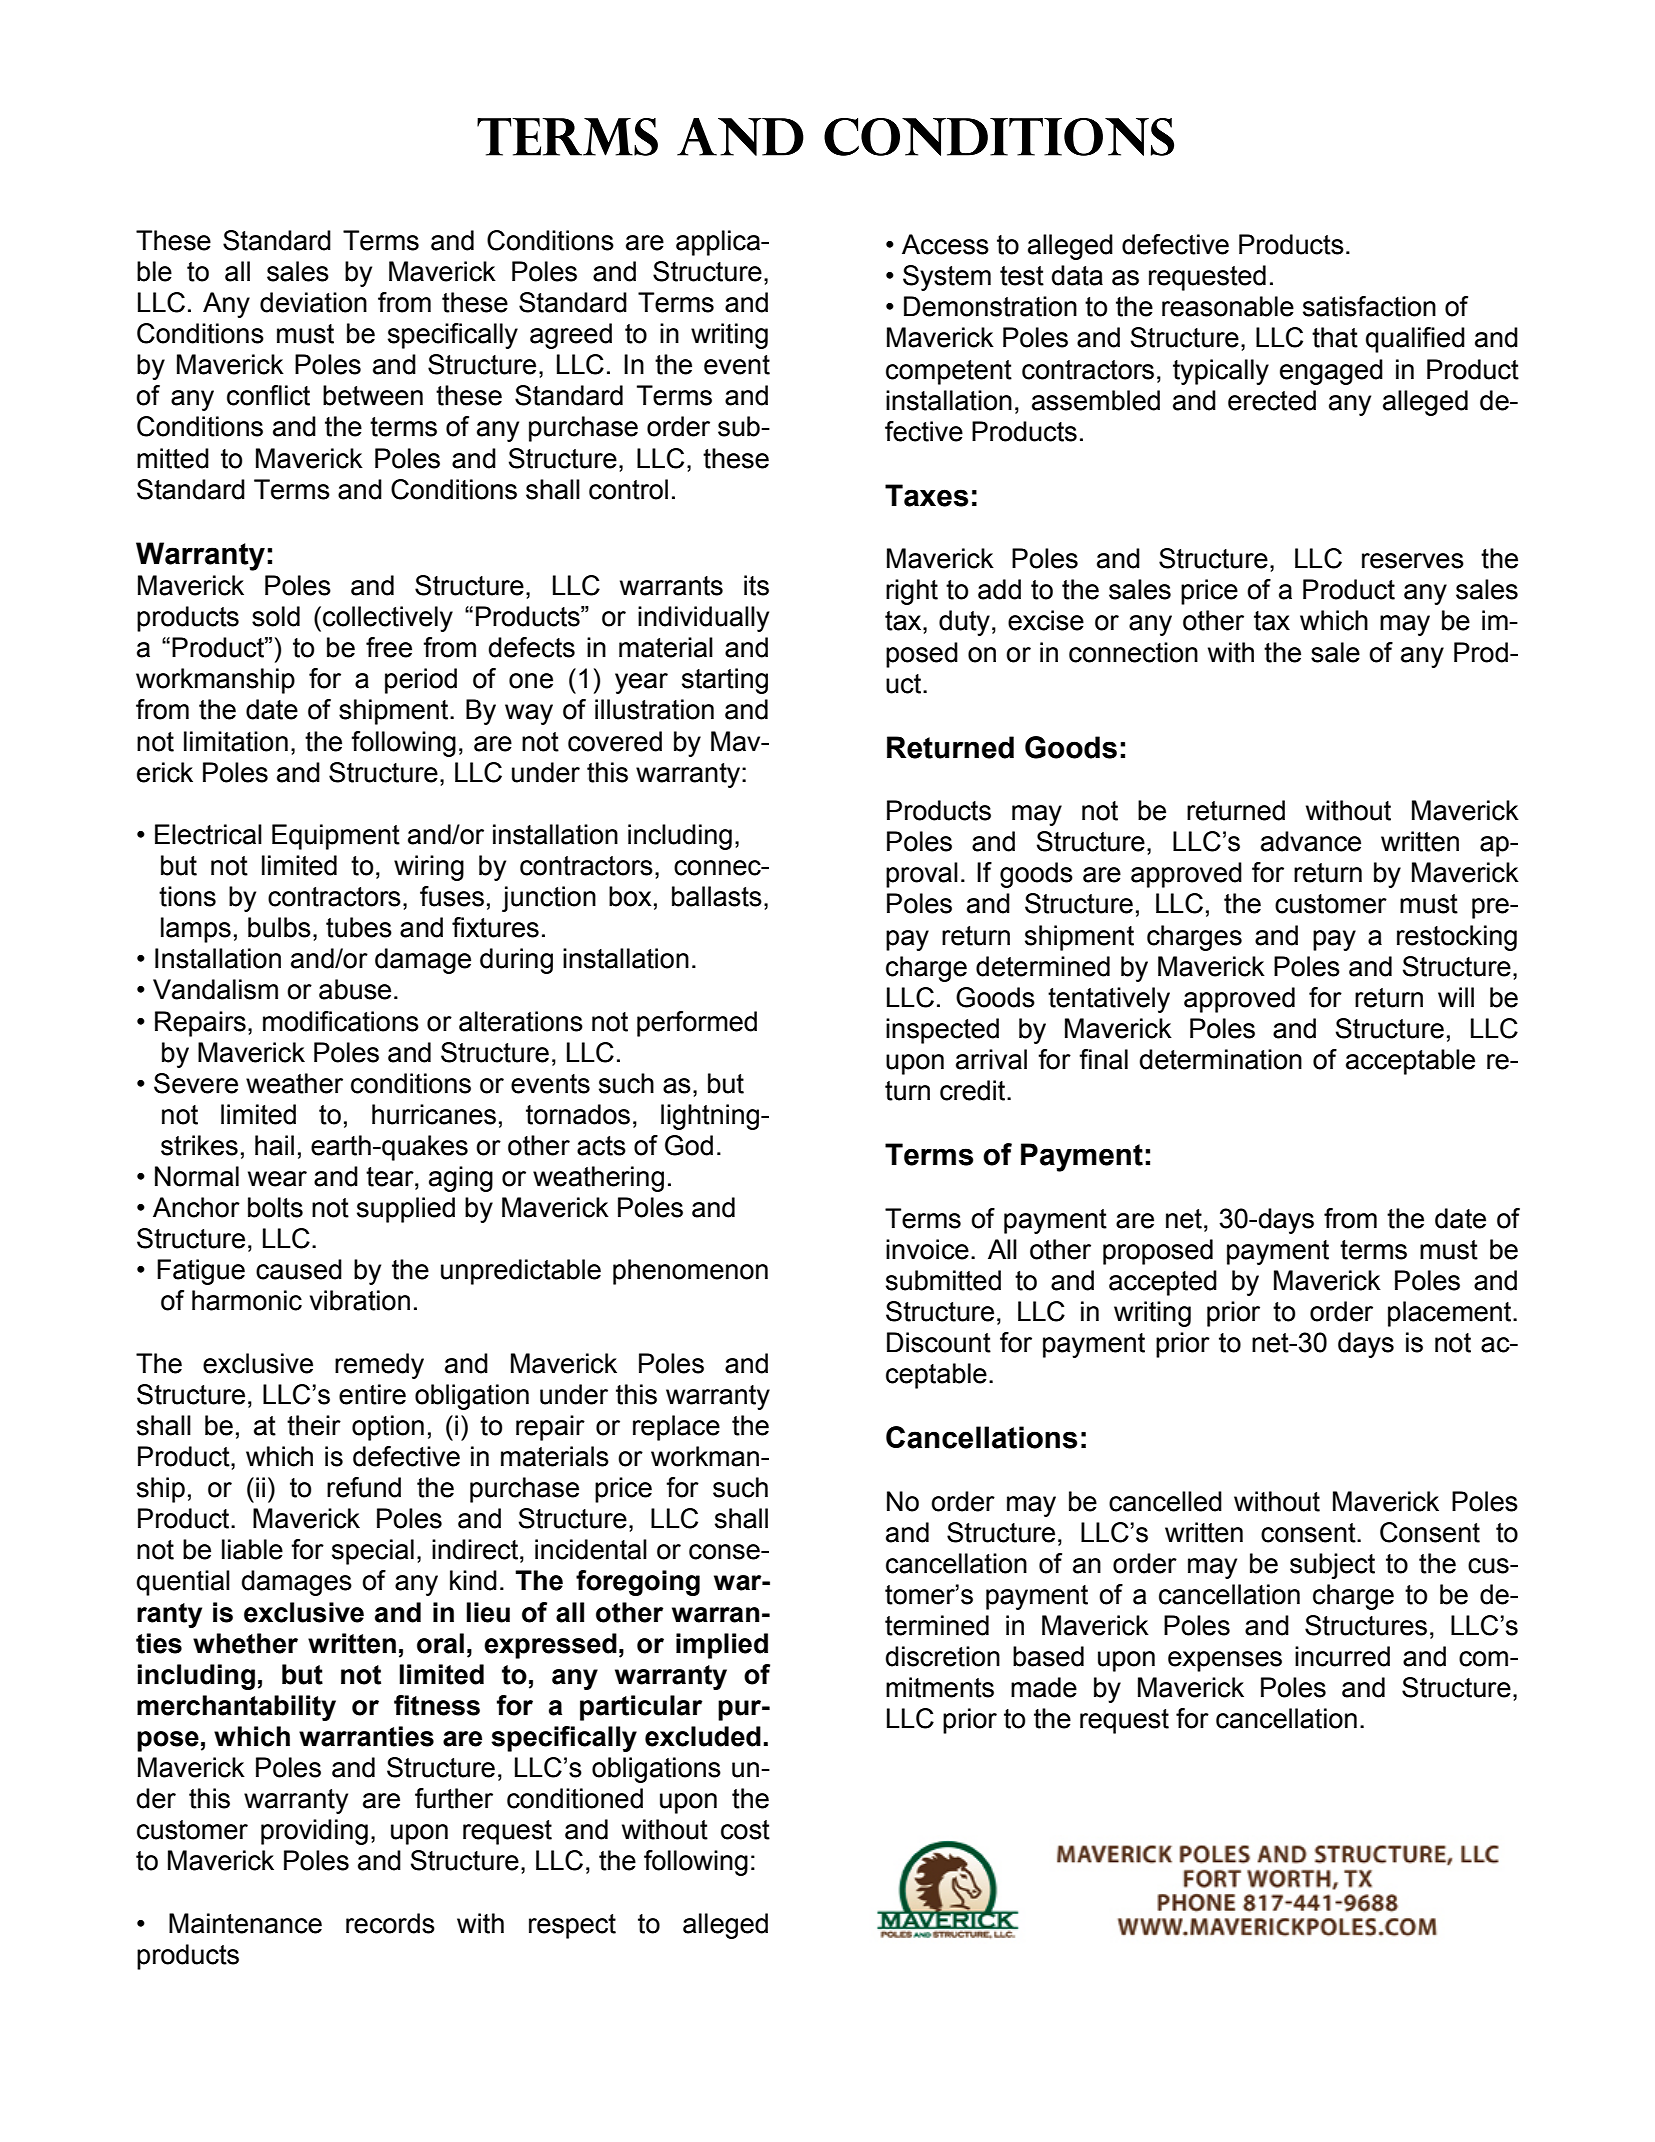 This image has width=1655, height=2142. I want to click on System, so click(947, 278).
